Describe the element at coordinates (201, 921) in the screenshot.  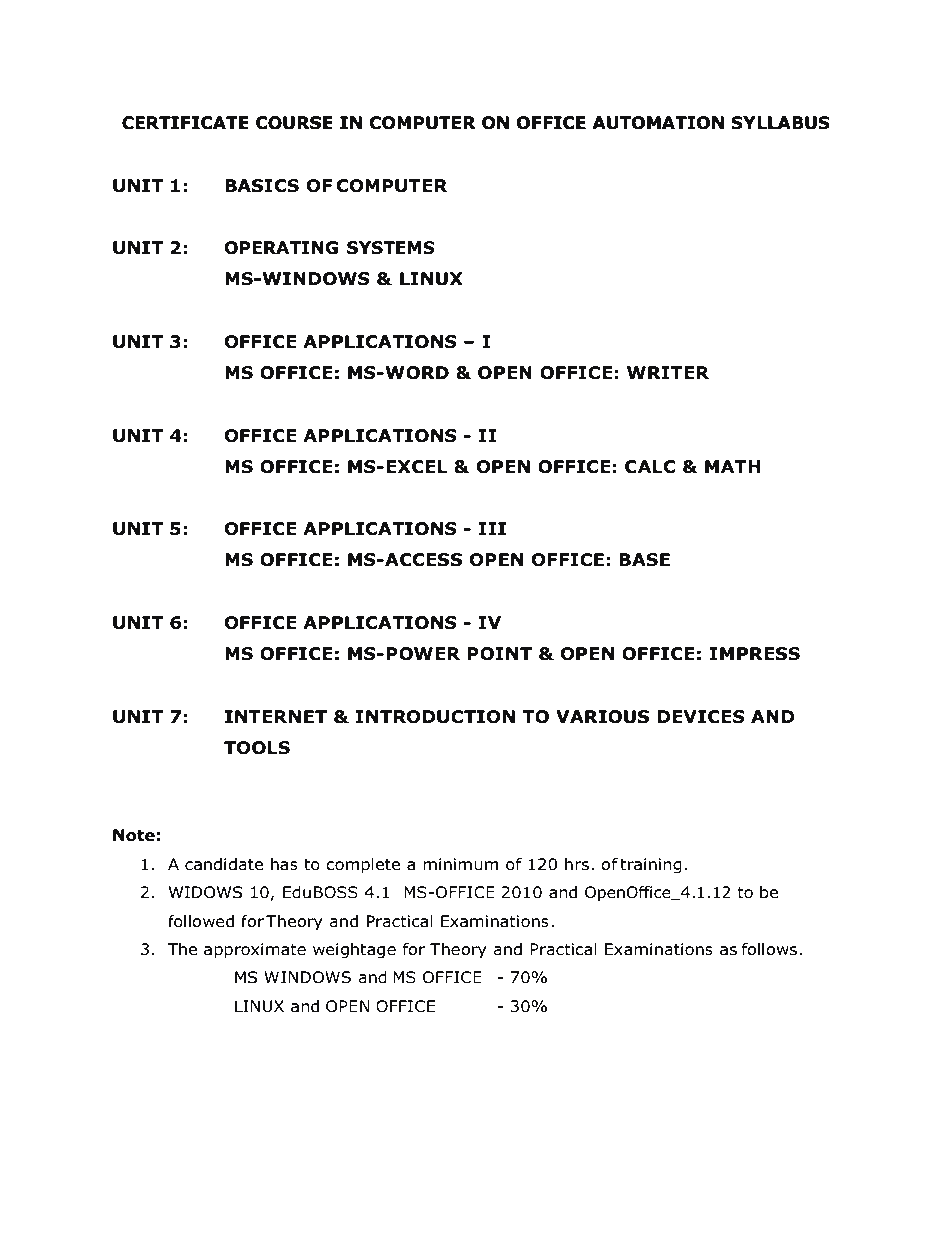
I see `followed` at that location.
